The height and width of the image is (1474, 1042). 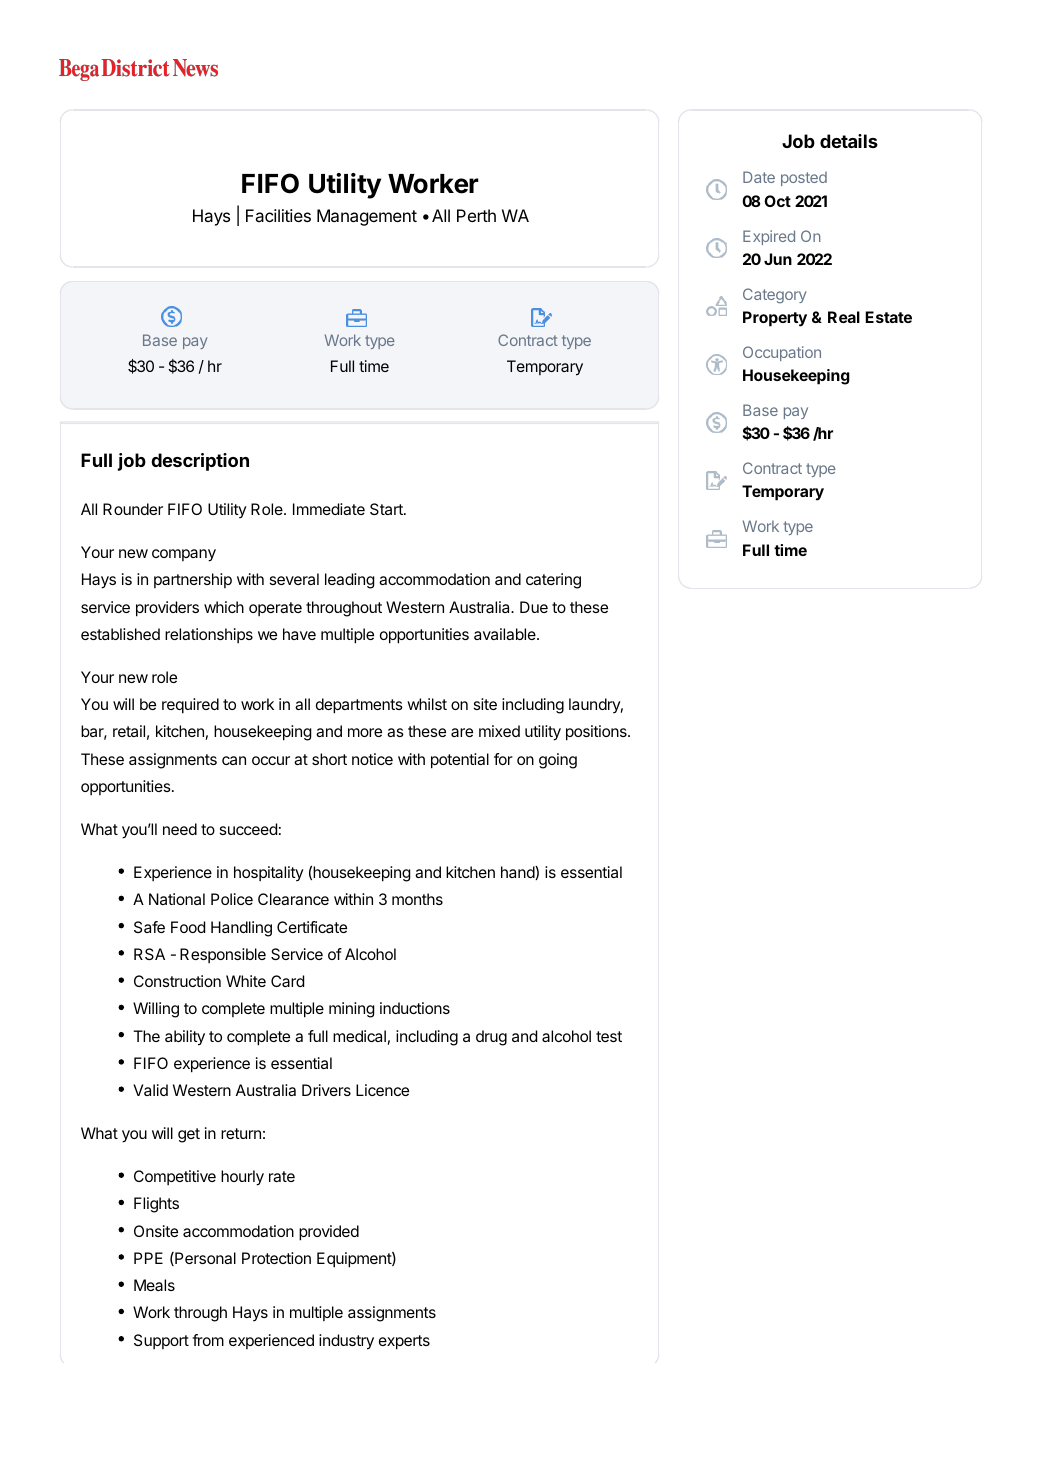 What do you see at coordinates (609, 1036) in the image?
I see `test` at bounding box center [609, 1036].
